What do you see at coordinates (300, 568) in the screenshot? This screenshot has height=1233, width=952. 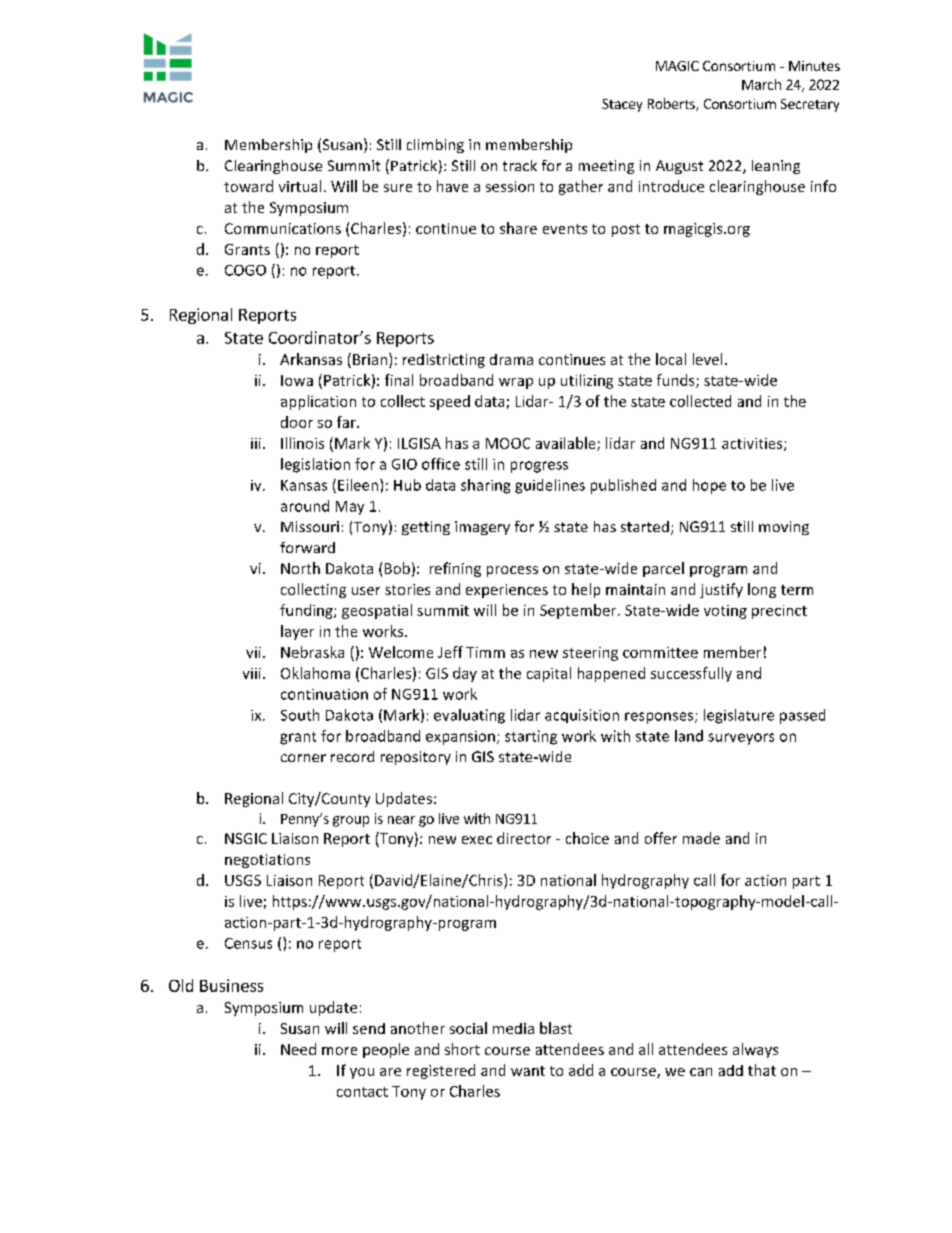 I see `North` at bounding box center [300, 568].
